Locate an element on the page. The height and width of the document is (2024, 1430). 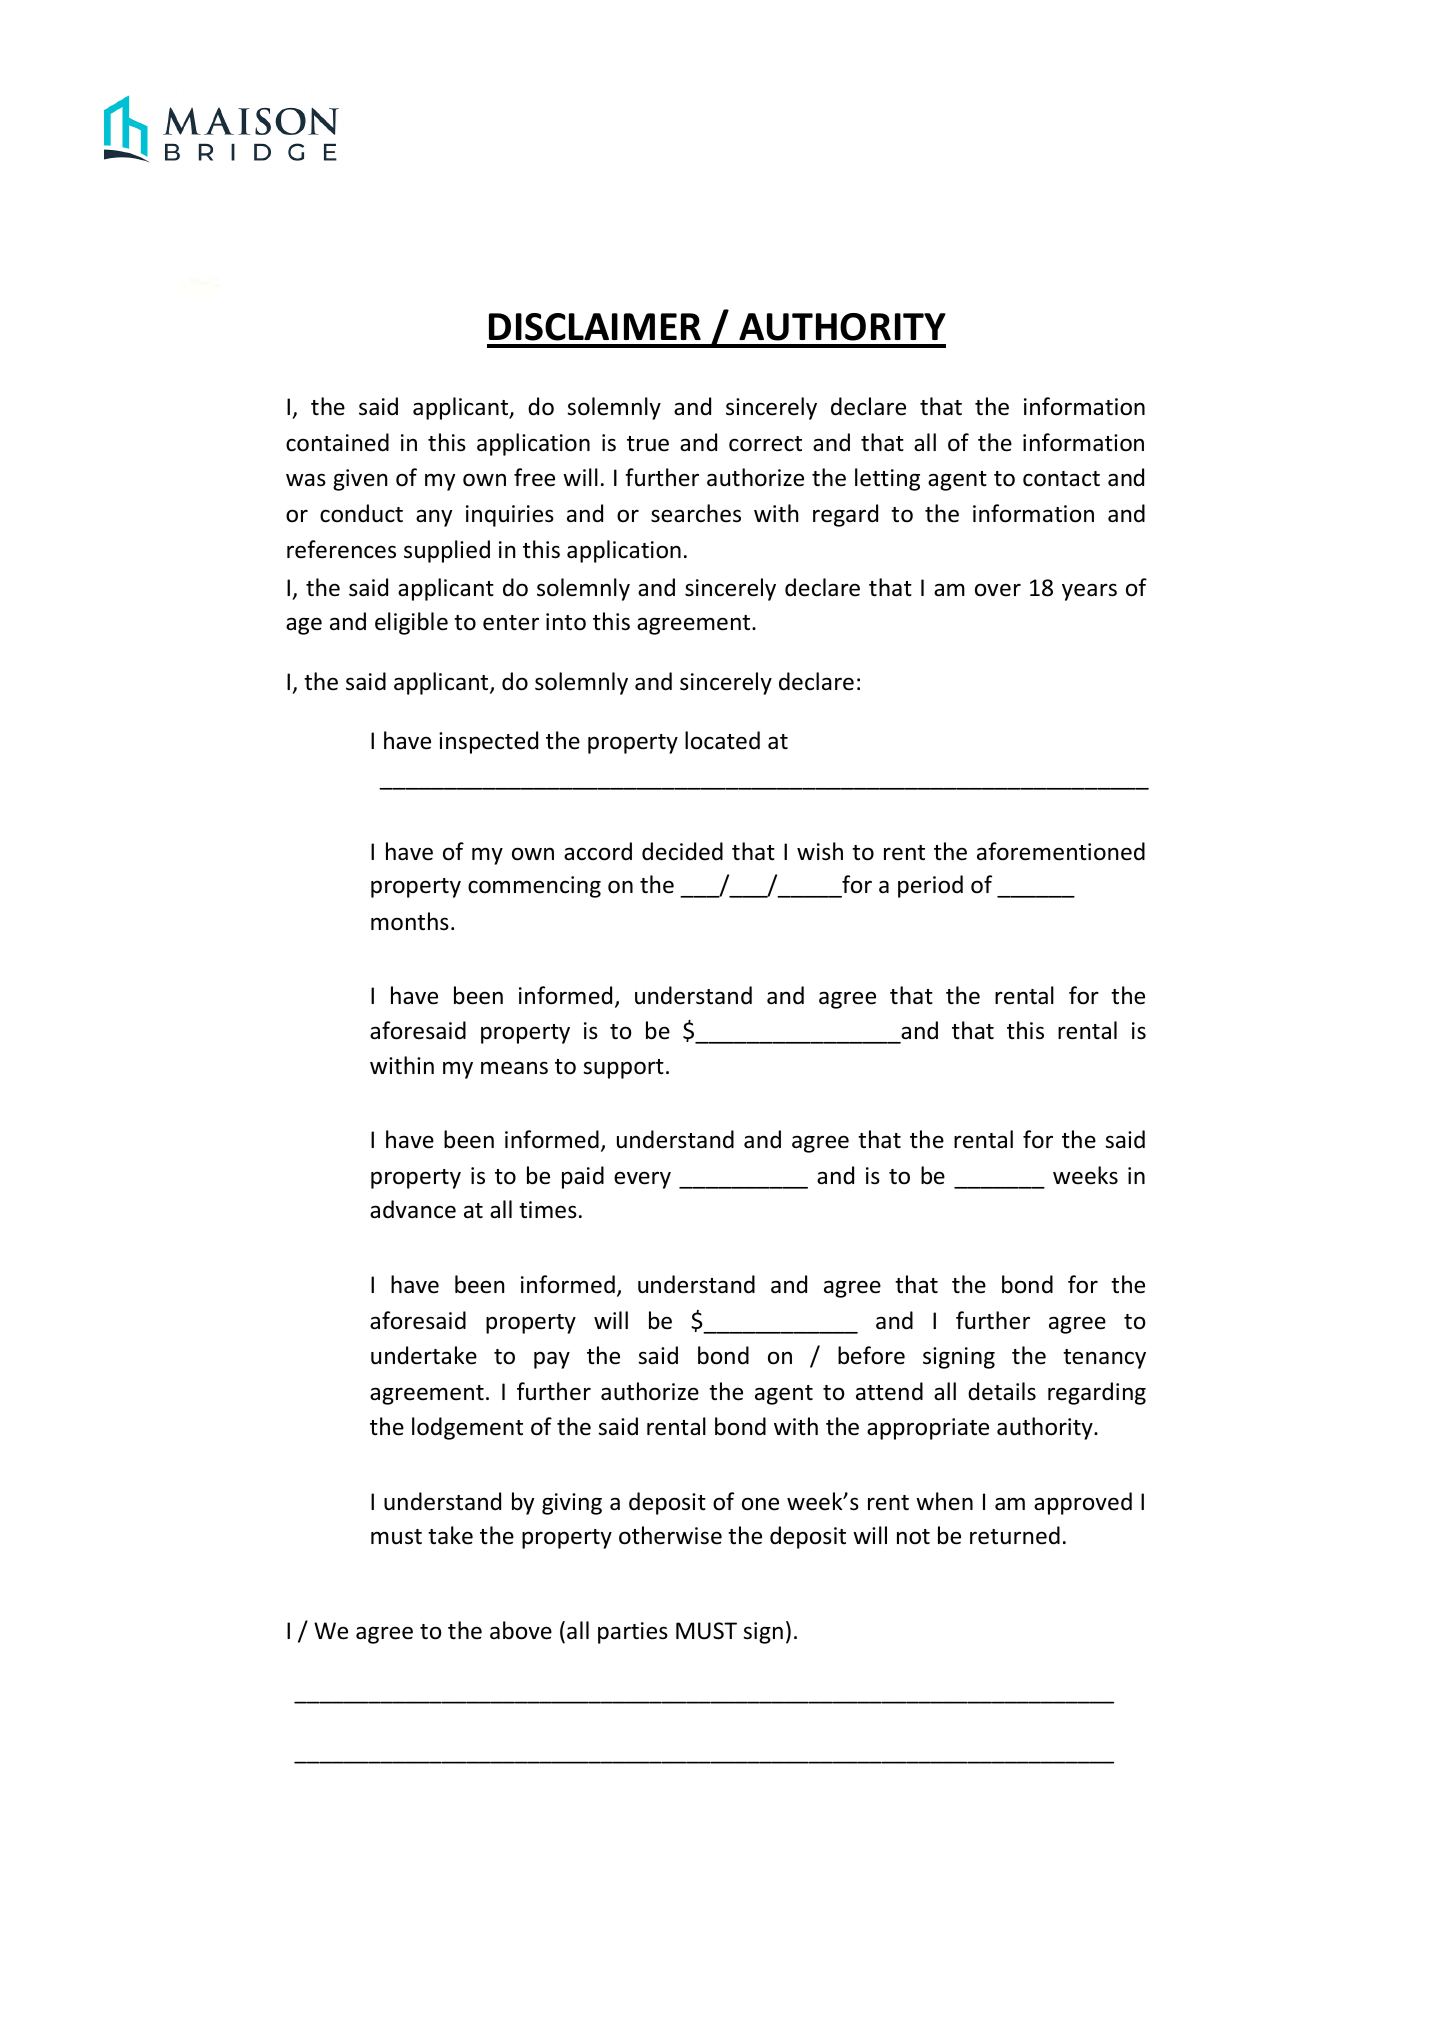
returned is located at coordinates (1015, 1535).
